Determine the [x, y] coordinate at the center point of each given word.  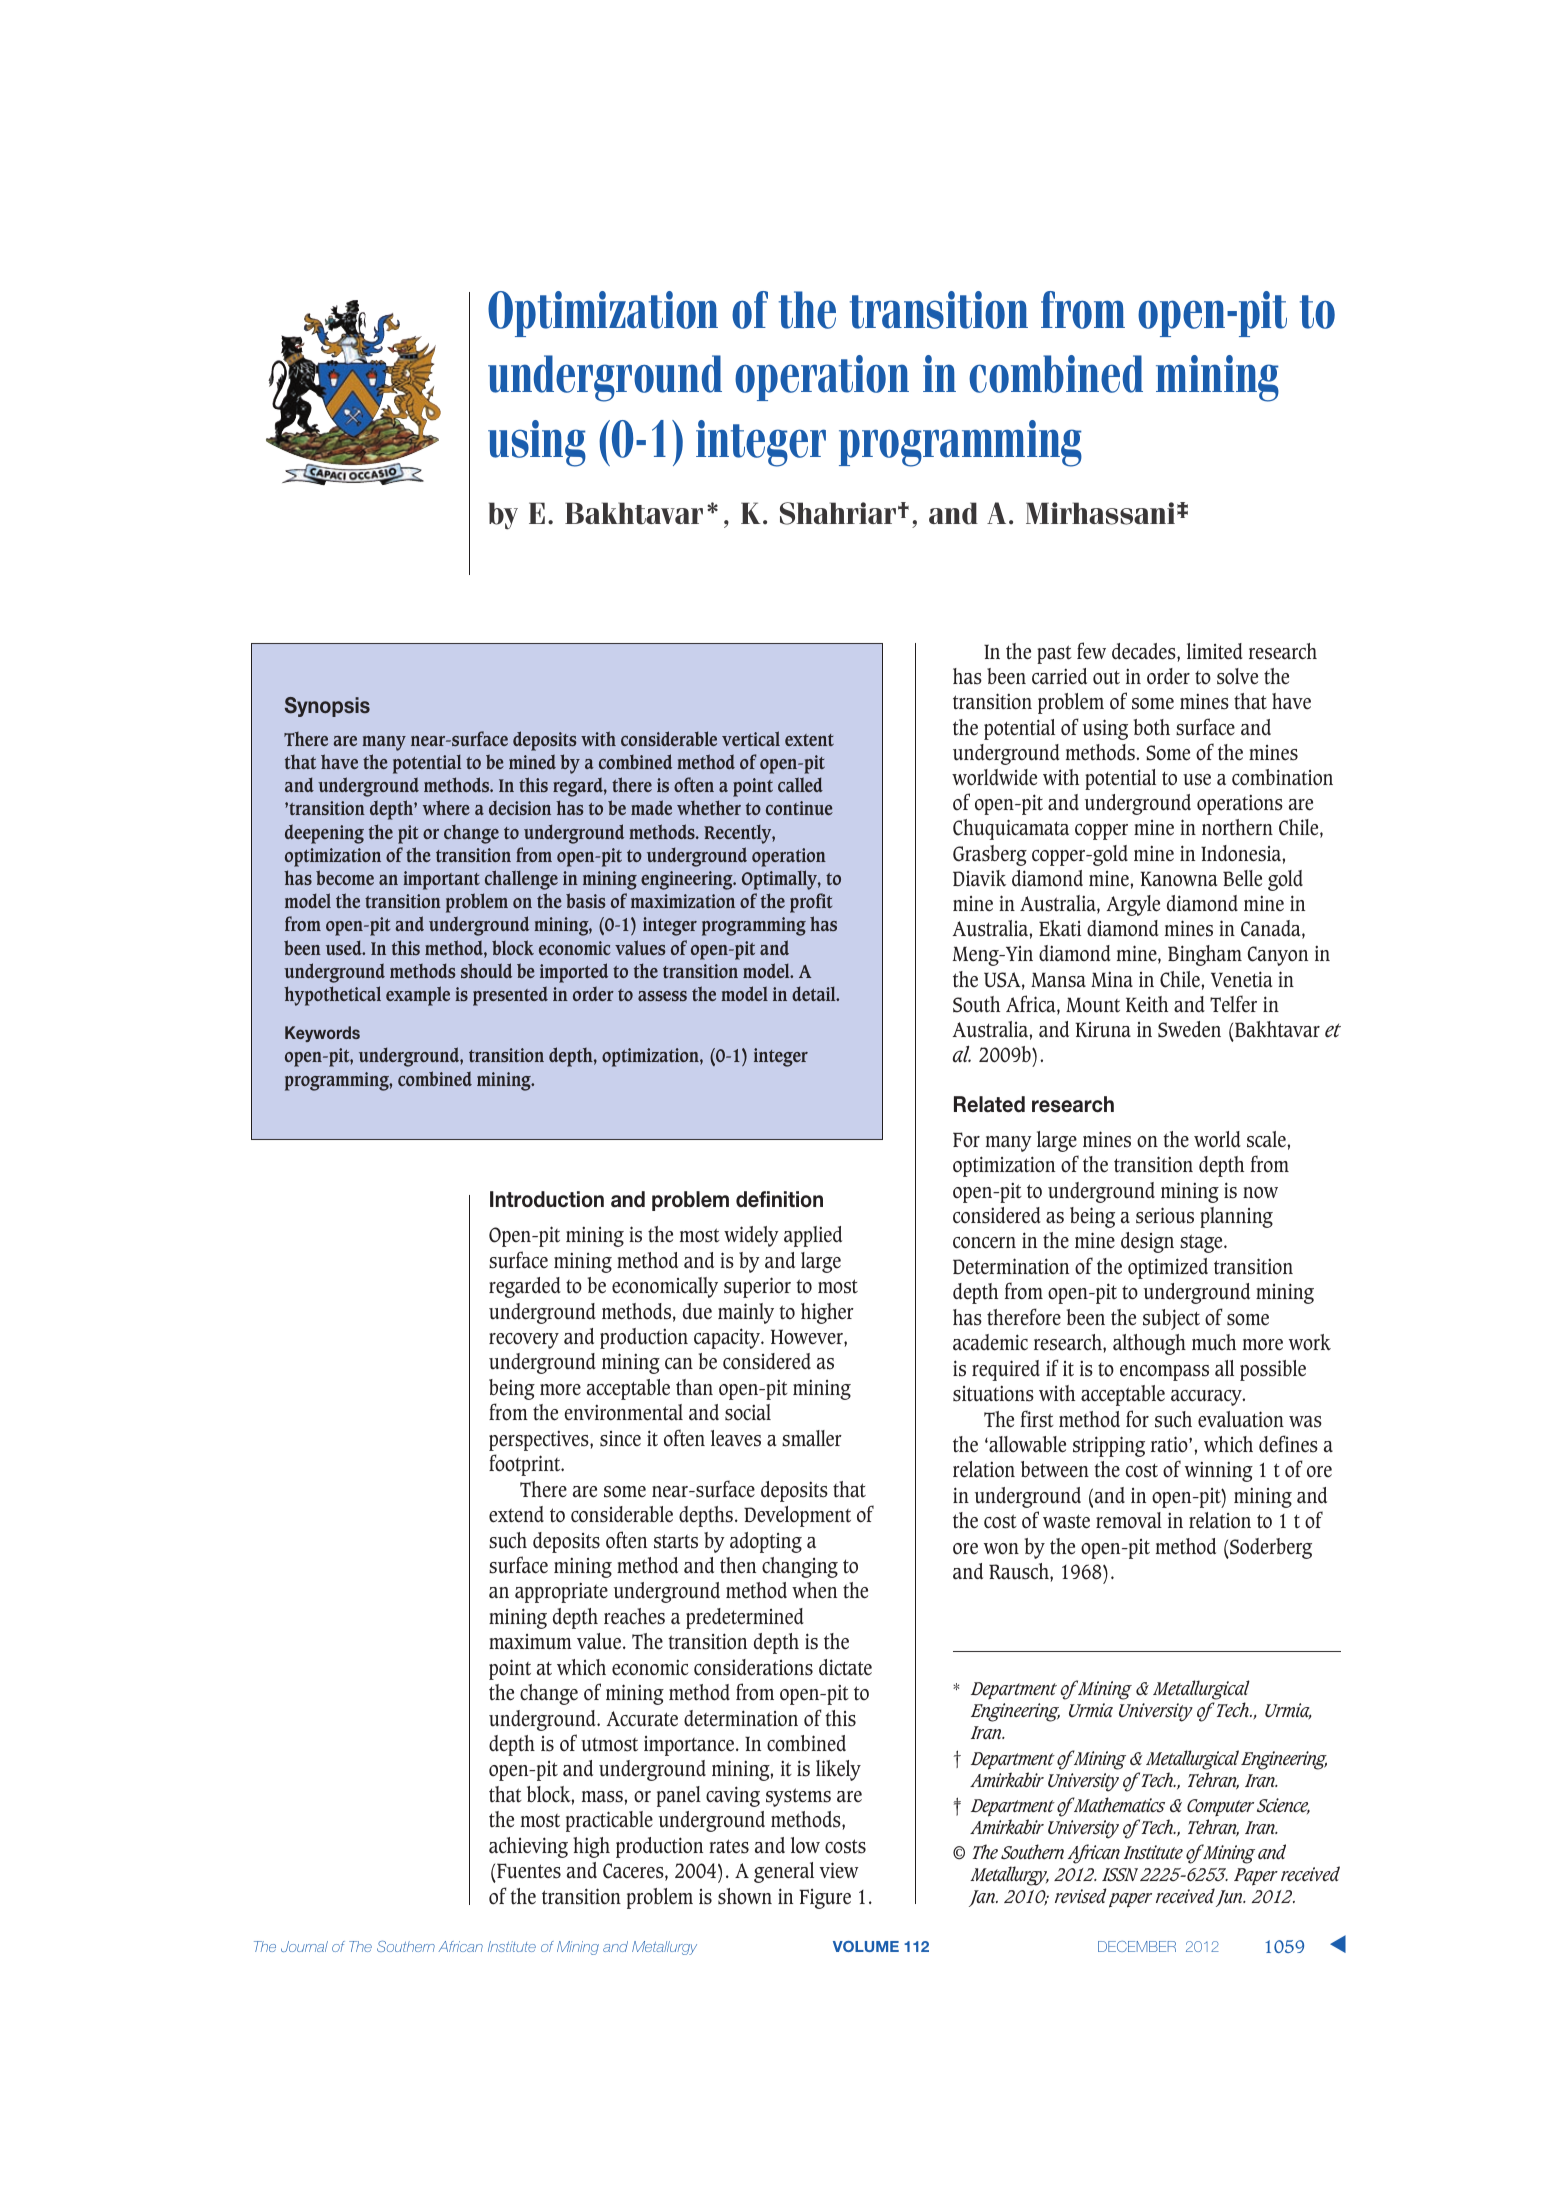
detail [815, 993]
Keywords [322, 1034]
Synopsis [327, 707]
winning [1219, 1471]
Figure [825, 1899]
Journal [304, 1946]
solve [1237, 676]
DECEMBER [1137, 1946]
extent [809, 740]
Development [797, 1516]
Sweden [1189, 1029]
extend [516, 1514]
